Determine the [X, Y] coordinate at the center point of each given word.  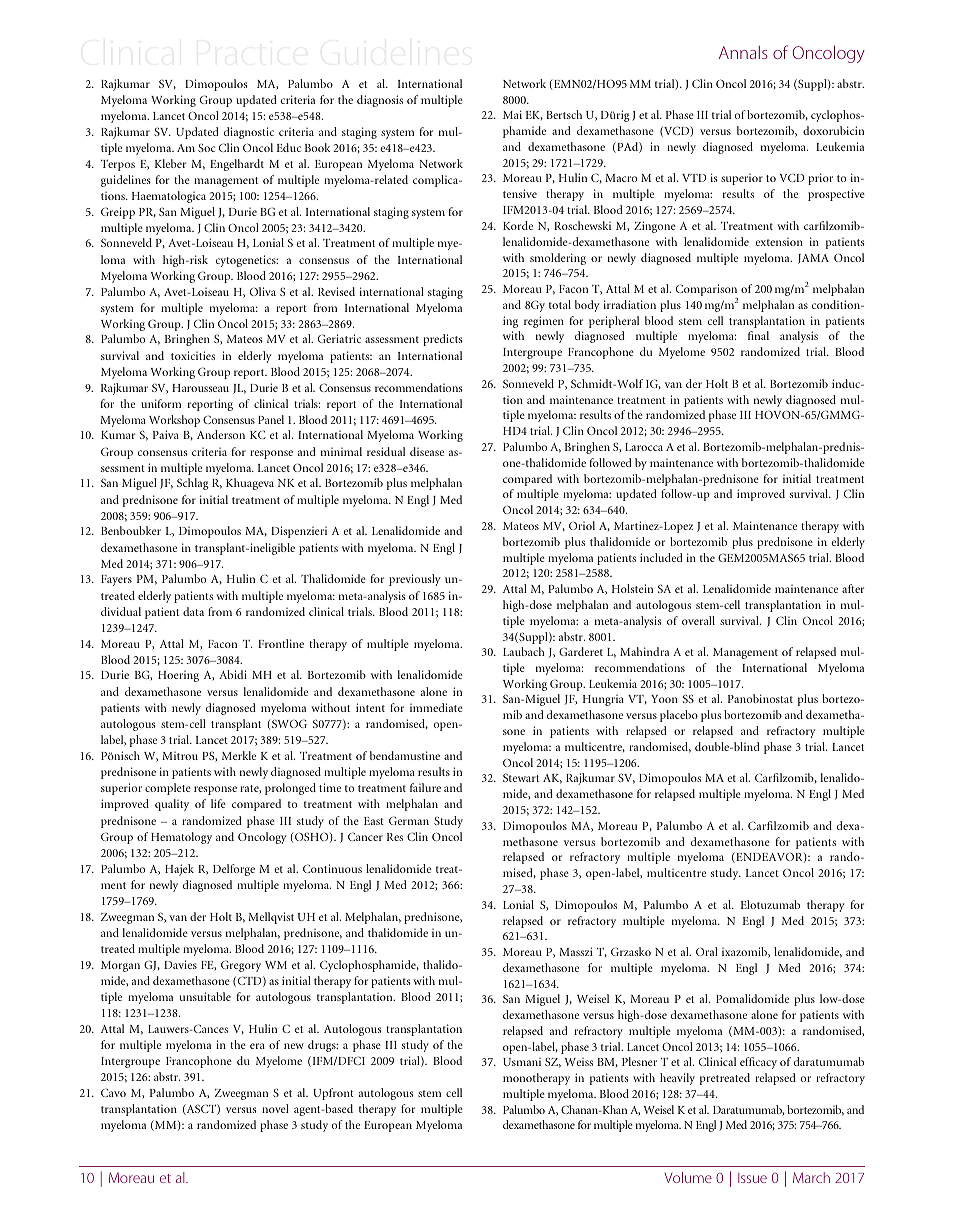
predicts [443, 340]
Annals [743, 52]
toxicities [193, 355]
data [193, 611]
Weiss [578, 1062]
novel [275, 1108]
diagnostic [249, 133]
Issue [752, 1178]
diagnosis [380, 101]
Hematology [181, 838]
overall [698, 620]
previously [415, 580]
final [758, 335]
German [409, 820]
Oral [707, 951]
